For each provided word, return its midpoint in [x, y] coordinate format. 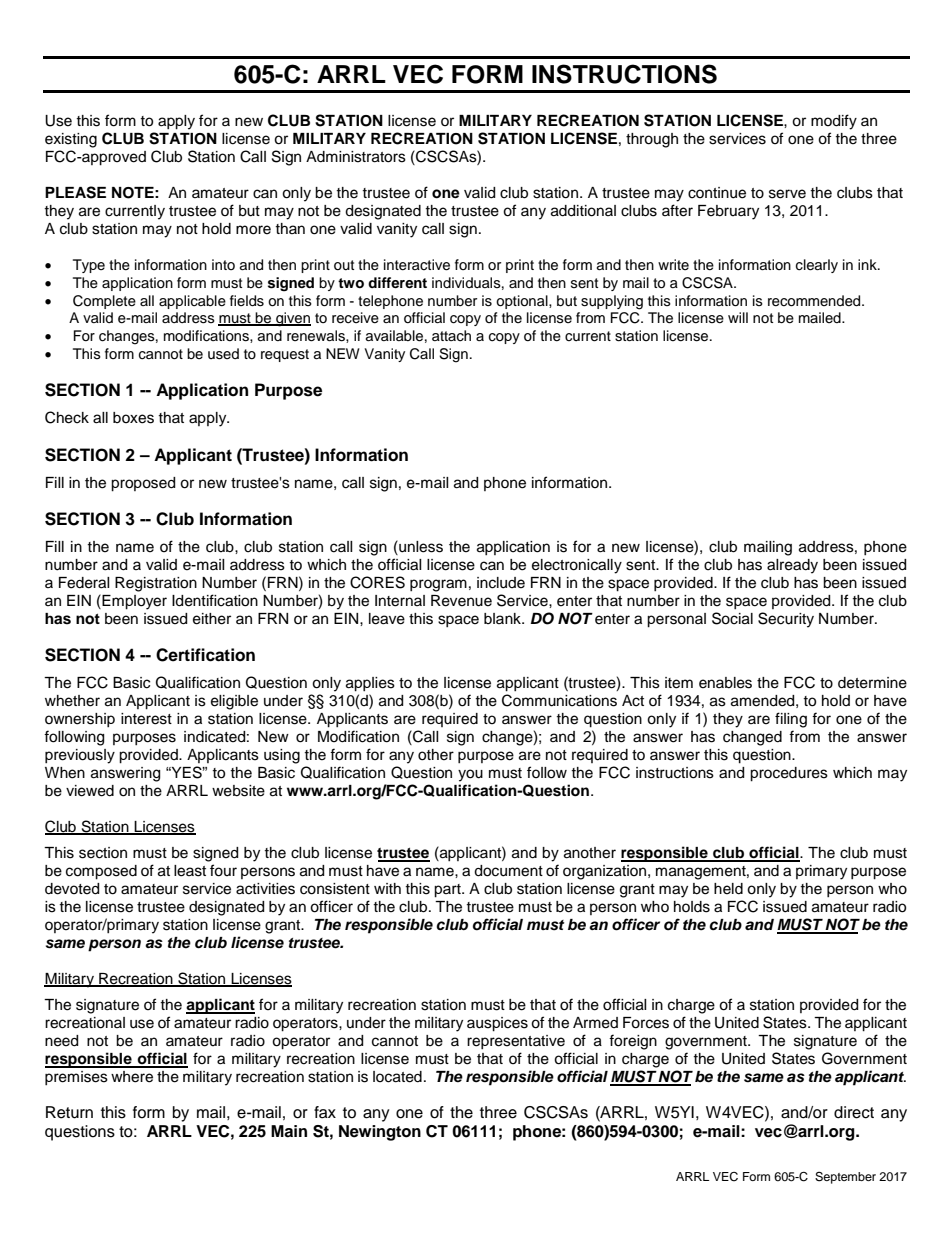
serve [787, 194]
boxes [133, 418]
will [738, 317]
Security [786, 620]
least [190, 871]
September [845, 1178]
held [728, 889]
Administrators [356, 157]
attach [451, 336]
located [397, 1077]
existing [71, 140]
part [448, 891]
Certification [205, 655]
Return [69, 1112]
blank [503, 618]
